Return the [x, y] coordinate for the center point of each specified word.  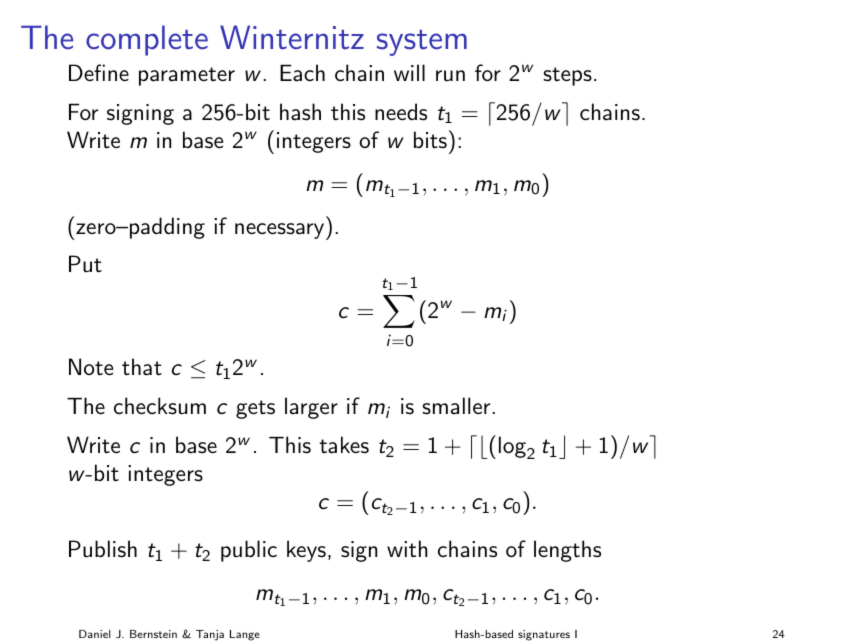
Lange [245, 635]
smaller [457, 406]
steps [567, 76]
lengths [567, 551]
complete [147, 40]
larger [311, 408]
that [142, 367]
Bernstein [153, 634]
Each [302, 73]
